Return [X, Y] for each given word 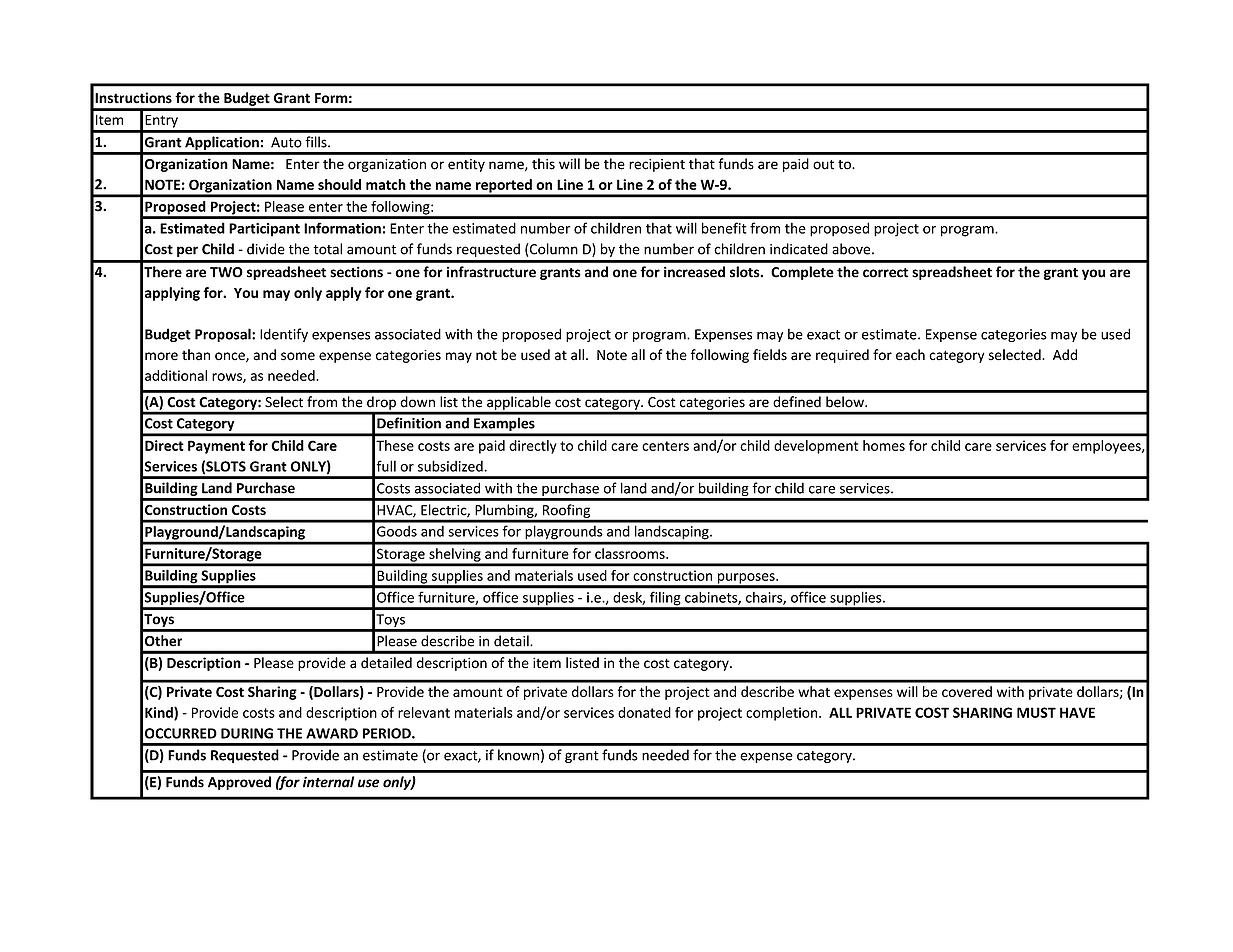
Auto [286, 142]
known [518, 755]
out [823, 165]
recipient [657, 165]
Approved [239, 783]
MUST [1036, 712]
